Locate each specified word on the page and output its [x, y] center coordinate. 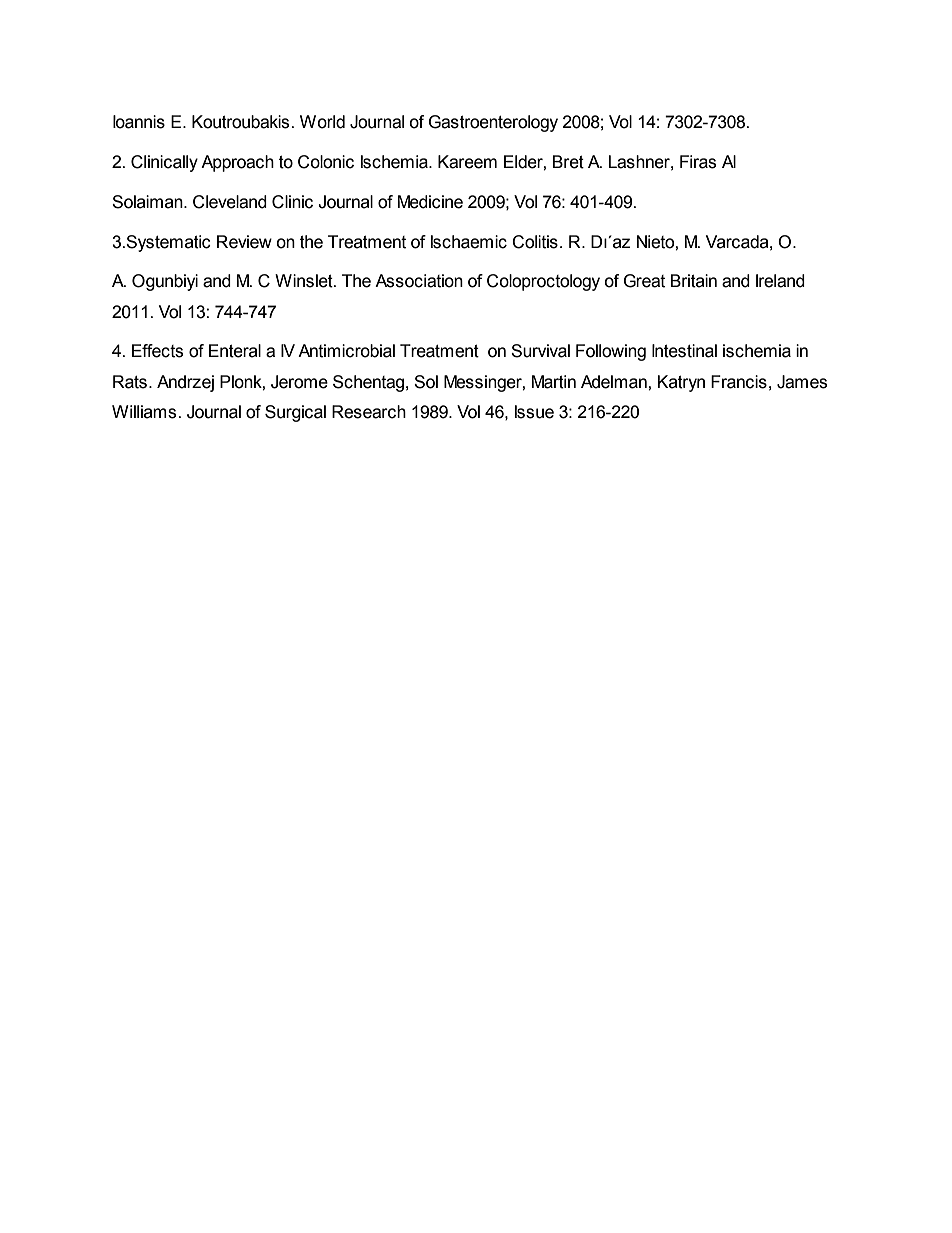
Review [244, 242]
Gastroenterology [493, 123]
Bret [568, 162]
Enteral [235, 351]
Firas [698, 162]
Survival [540, 351]
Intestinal [684, 351]
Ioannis [139, 122]
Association [419, 281]
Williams [145, 412]
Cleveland [230, 202]
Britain [694, 281]
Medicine [430, 202]
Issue [534, 412]
